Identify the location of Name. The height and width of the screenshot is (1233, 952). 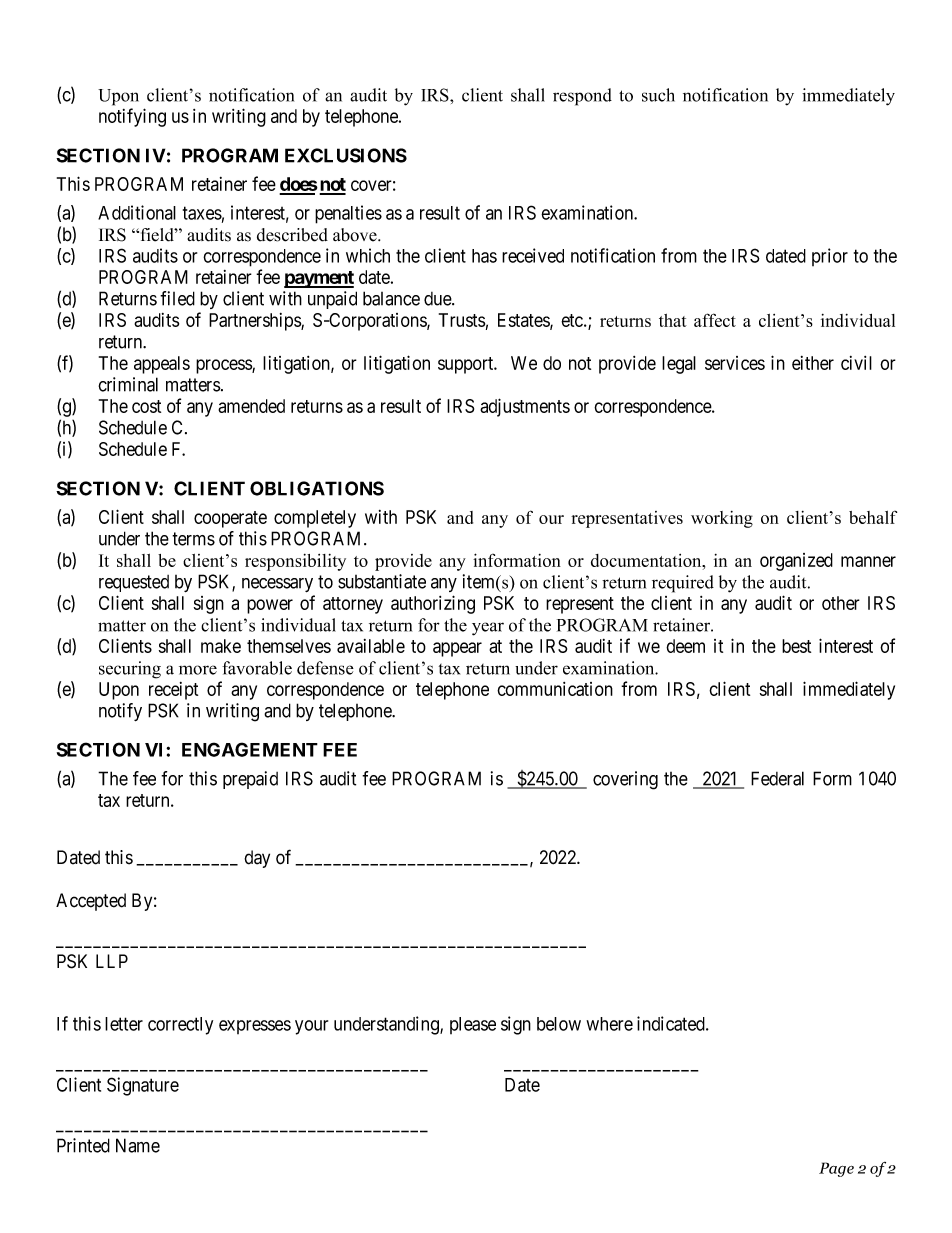
(138, 1145).
